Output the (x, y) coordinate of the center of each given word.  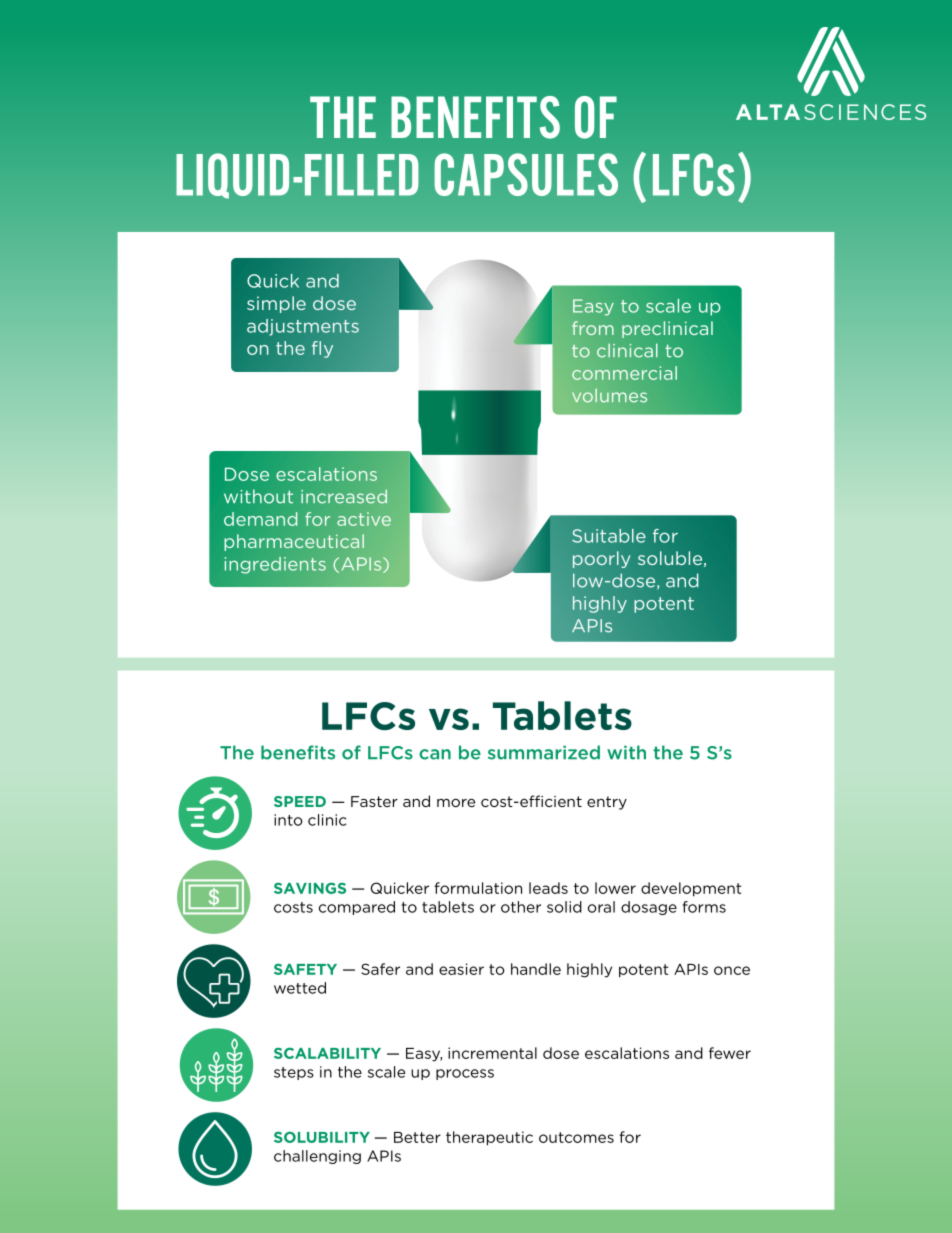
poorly (601, 559)
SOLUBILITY (322, 1137)
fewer (730, 1053)
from (593, 328)
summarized (544, 752)
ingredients (275, 565)
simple (276, 304)
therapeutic (489, 1138)
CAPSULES (526, 174)
